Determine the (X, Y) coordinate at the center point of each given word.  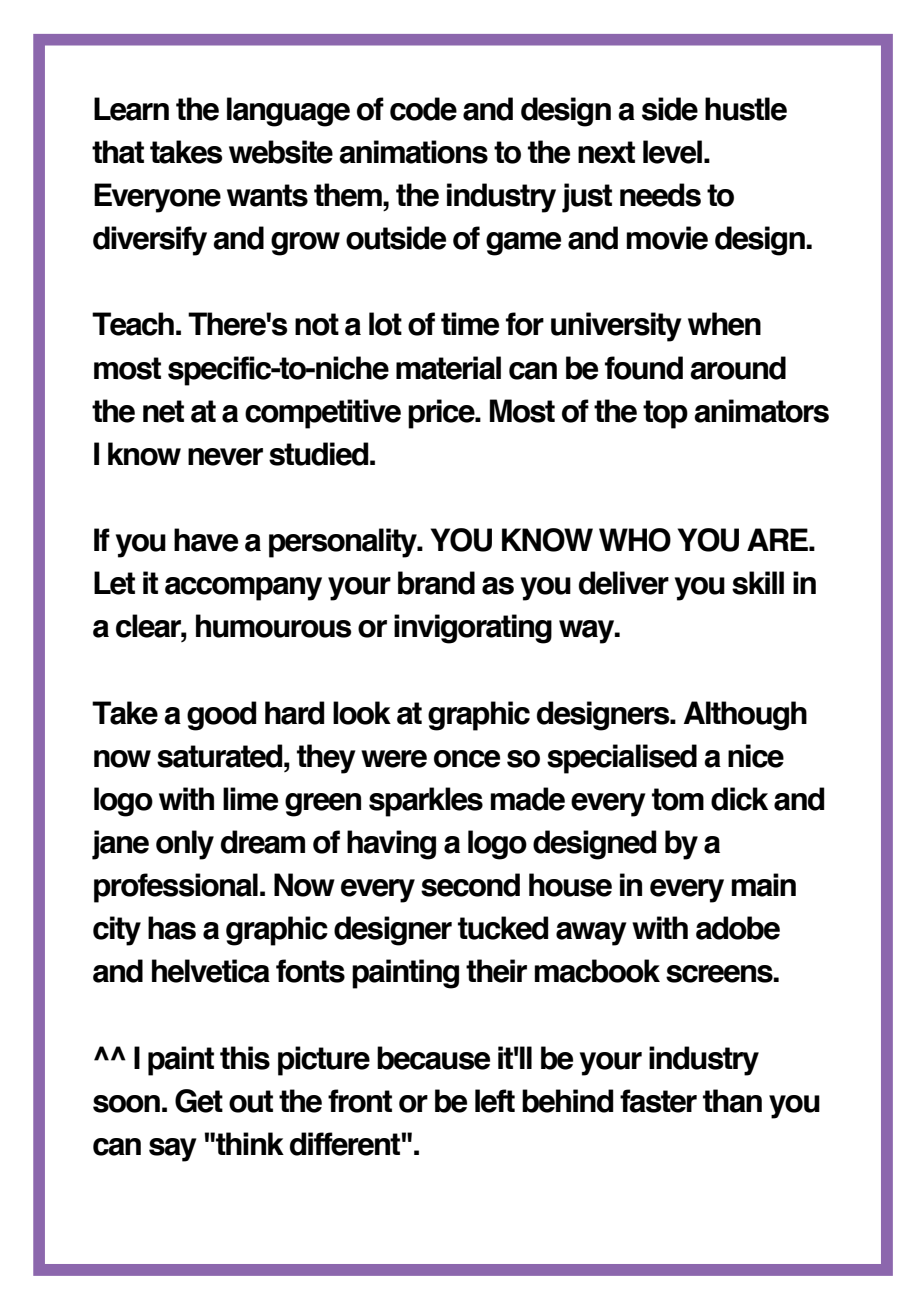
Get (199, 1101)
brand (436, 583)
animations (413, 152)
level (674, 152)
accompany (243, 589)
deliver (624, 583)
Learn (131, 109)
